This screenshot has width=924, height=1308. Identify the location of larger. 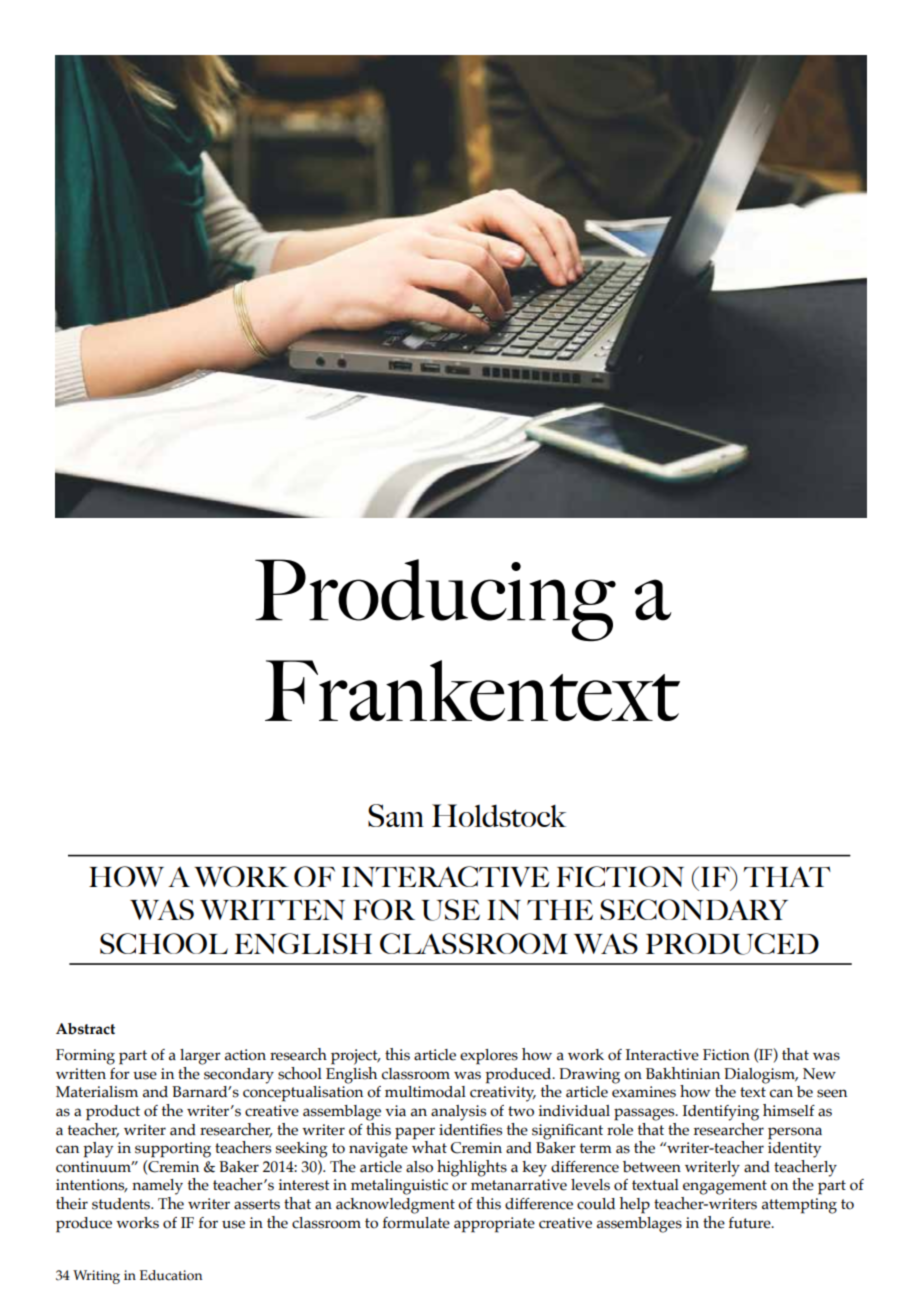
(200, 1057).
